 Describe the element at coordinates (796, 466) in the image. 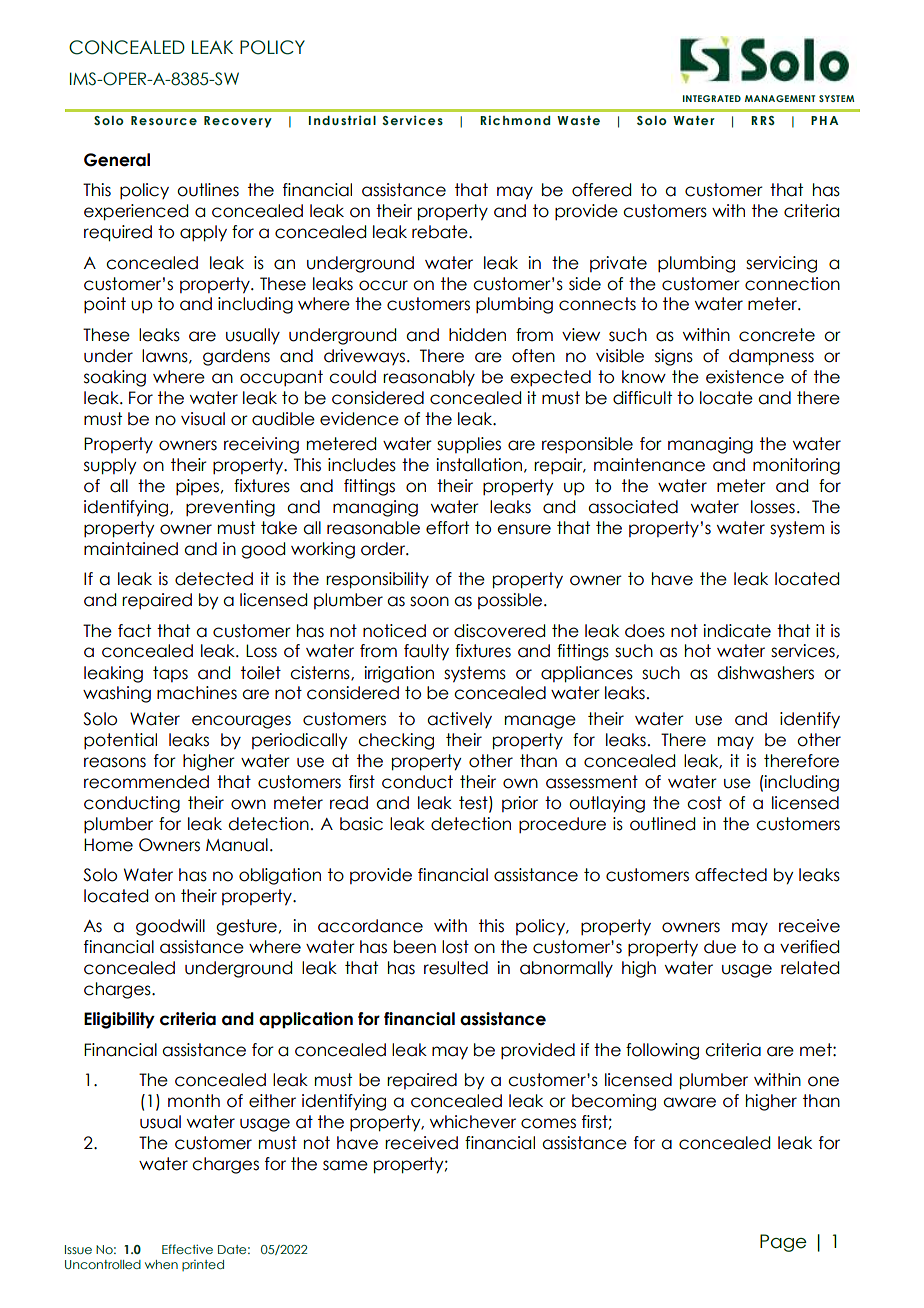

I see `monitoring` at that location.
